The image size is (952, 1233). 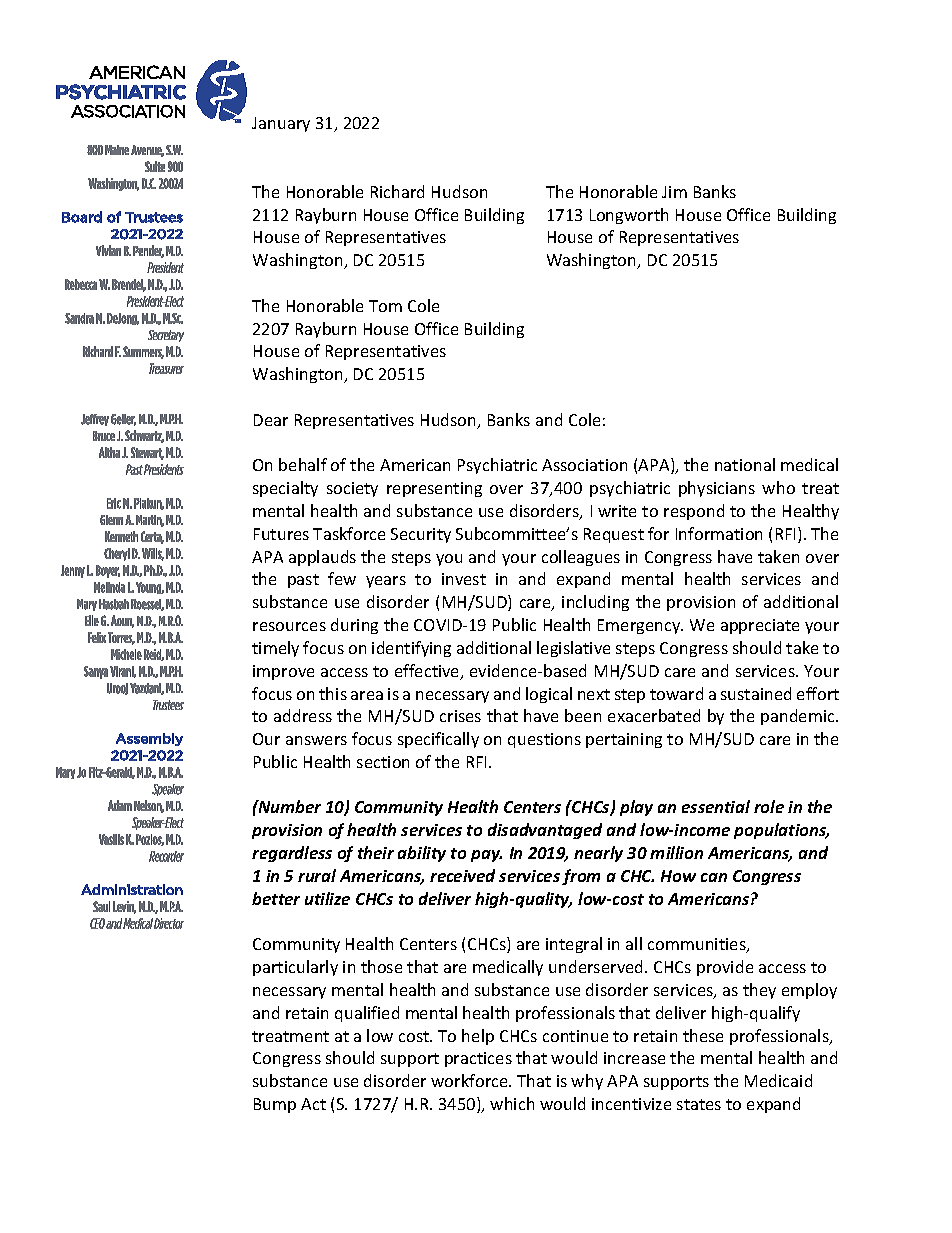 What do you see at coordinates (354, 626) in the screenshot?
I see `during` at bounding box center [354, 626].
